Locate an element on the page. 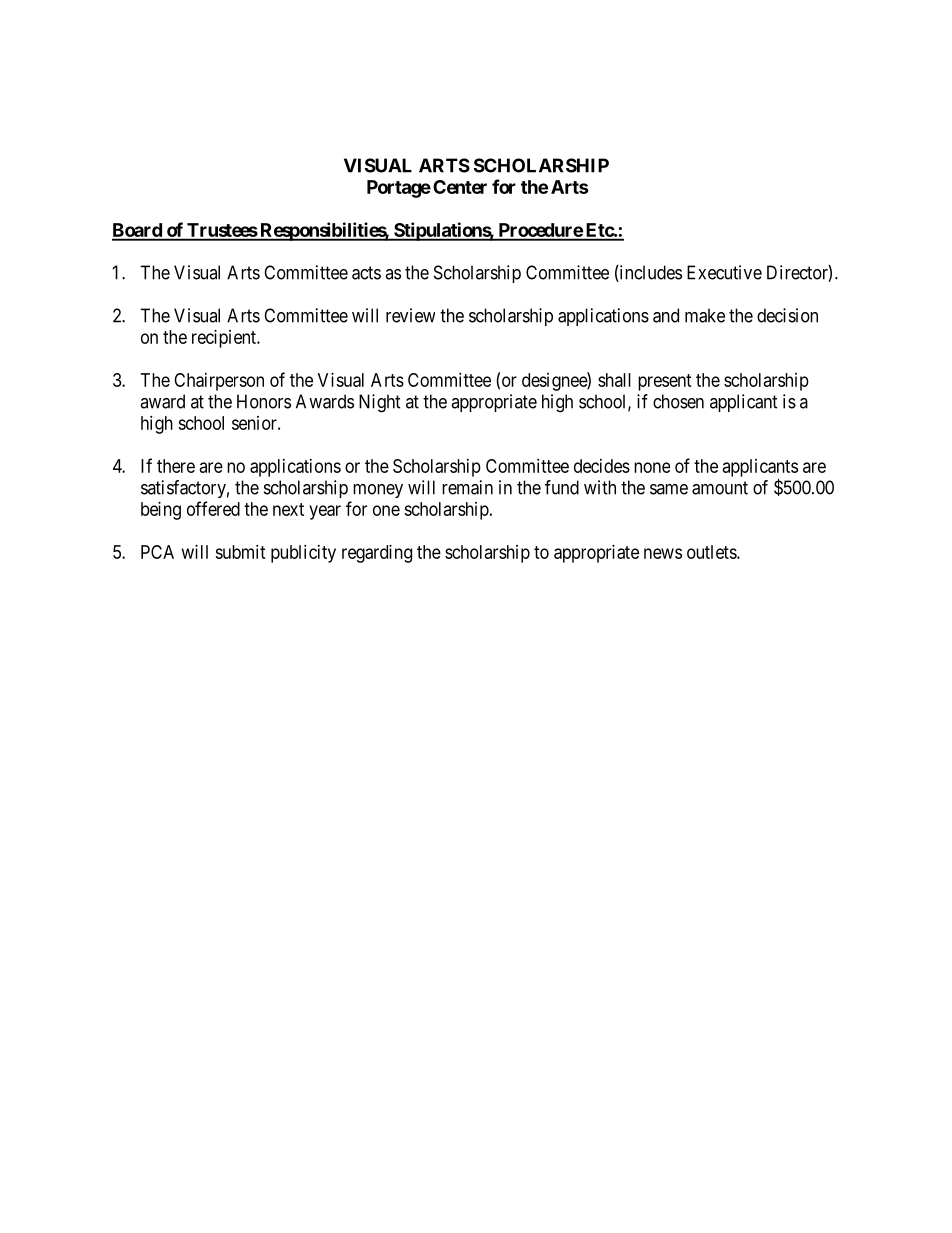 Image resolution: width=952 pixels, height=1233 pixels. Night is located at coordinates (380, 403).
